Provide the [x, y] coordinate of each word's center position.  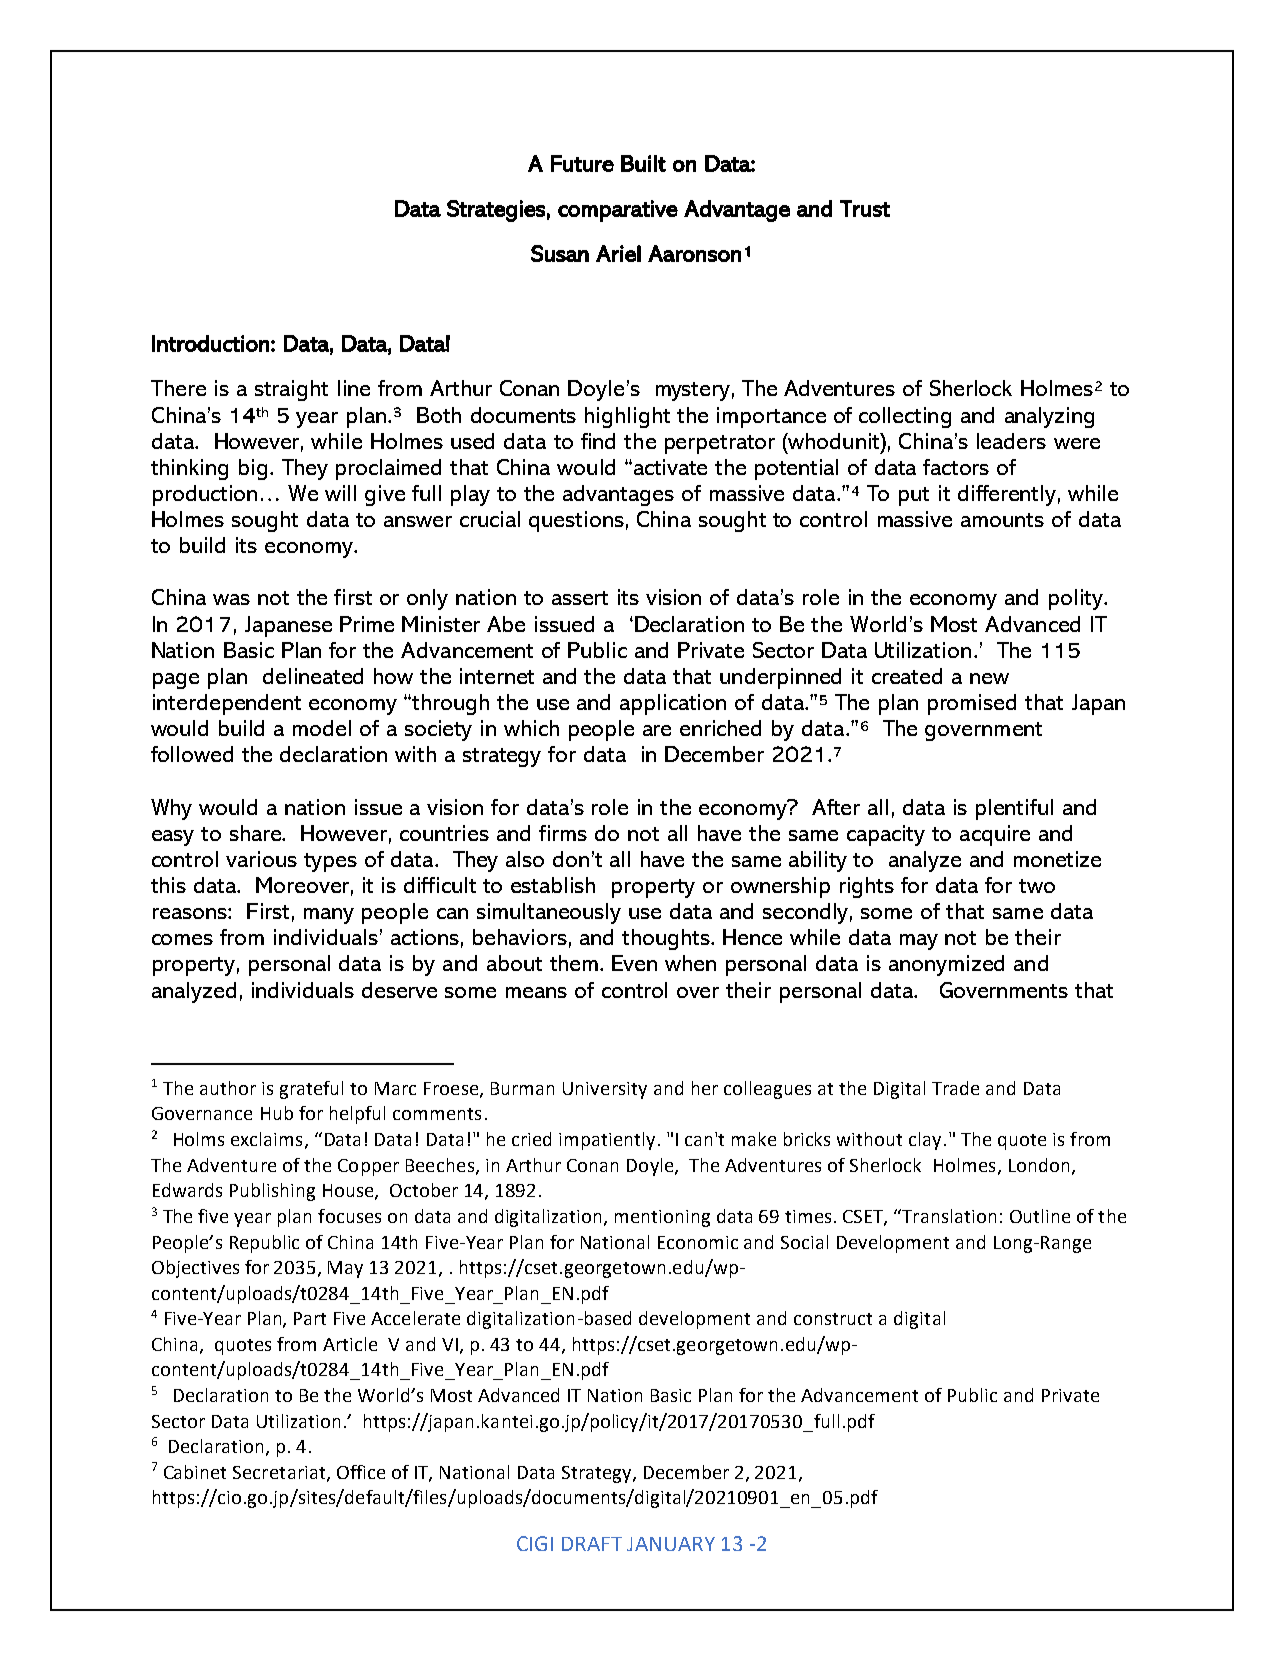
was [231, 599]
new [989, 678]
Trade [955, 1088]
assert [580, 598]
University [605, 1090]
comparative [618, 211]
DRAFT [592, 1544]
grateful [311, 1090]
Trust [865, 208]
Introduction [210, 343]
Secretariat [280, 1473]
